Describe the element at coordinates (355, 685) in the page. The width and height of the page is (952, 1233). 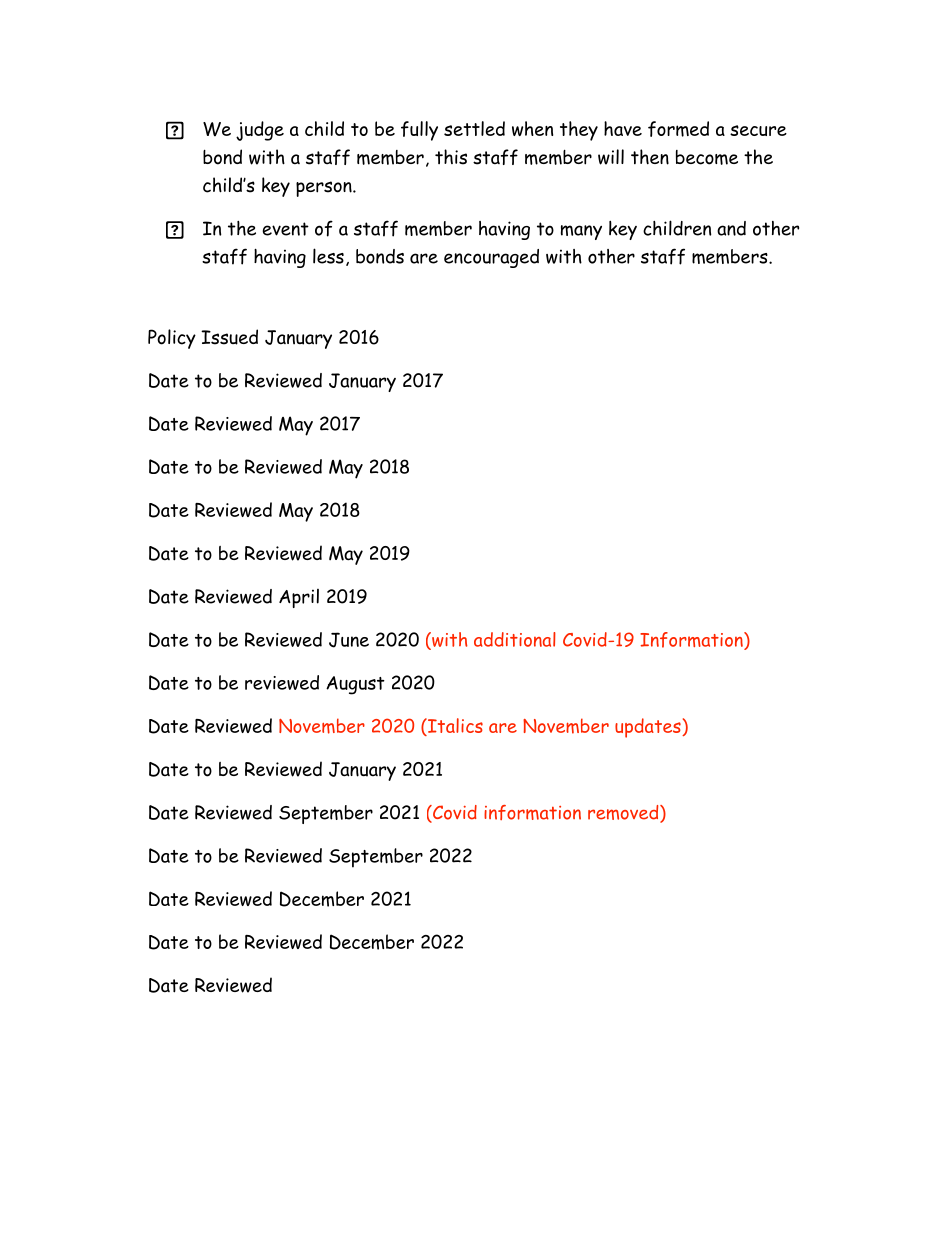
I see `August` at that location.
